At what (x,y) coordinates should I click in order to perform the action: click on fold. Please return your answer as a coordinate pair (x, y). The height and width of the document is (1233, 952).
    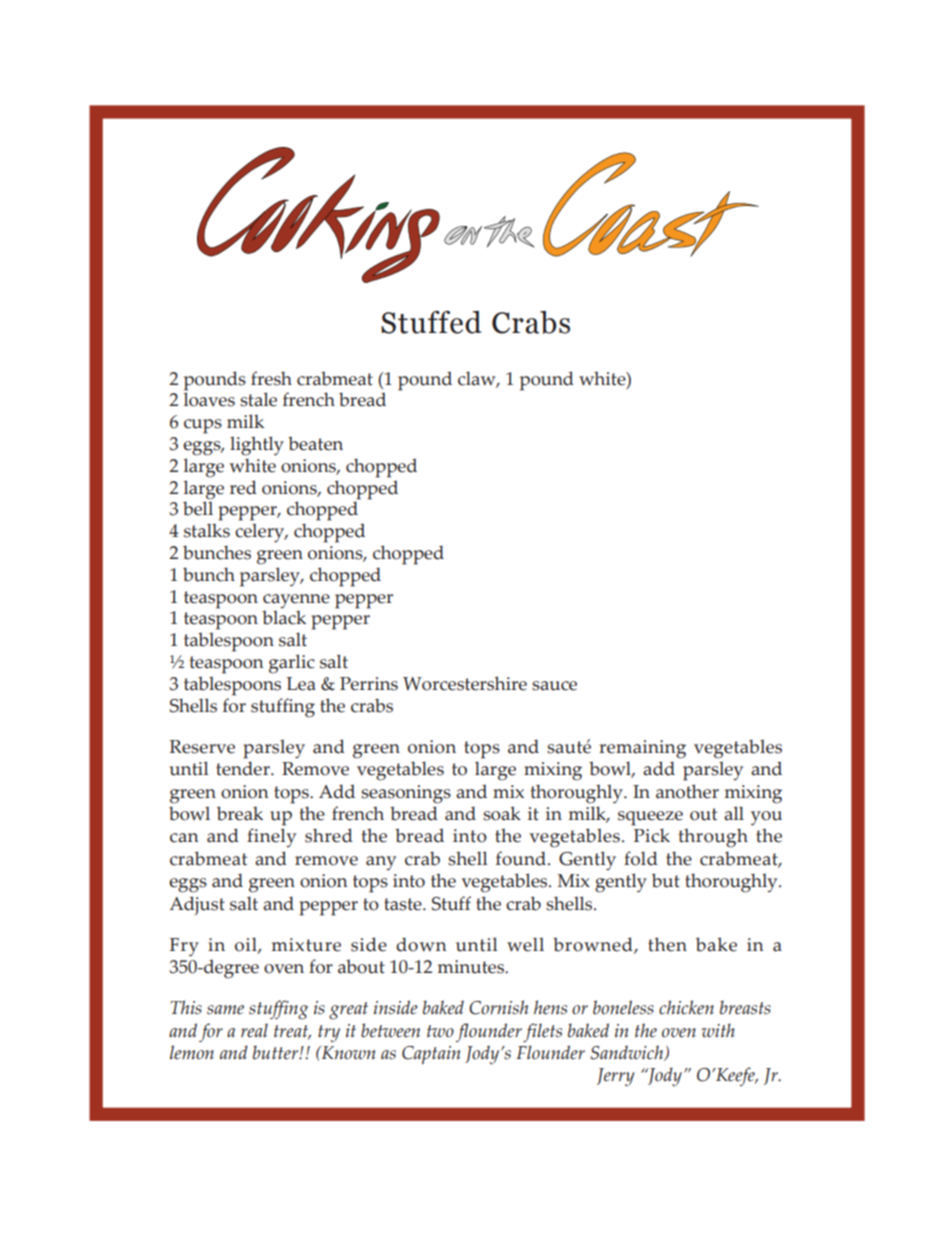
    Looking at the image, I should click on (641, 858).
